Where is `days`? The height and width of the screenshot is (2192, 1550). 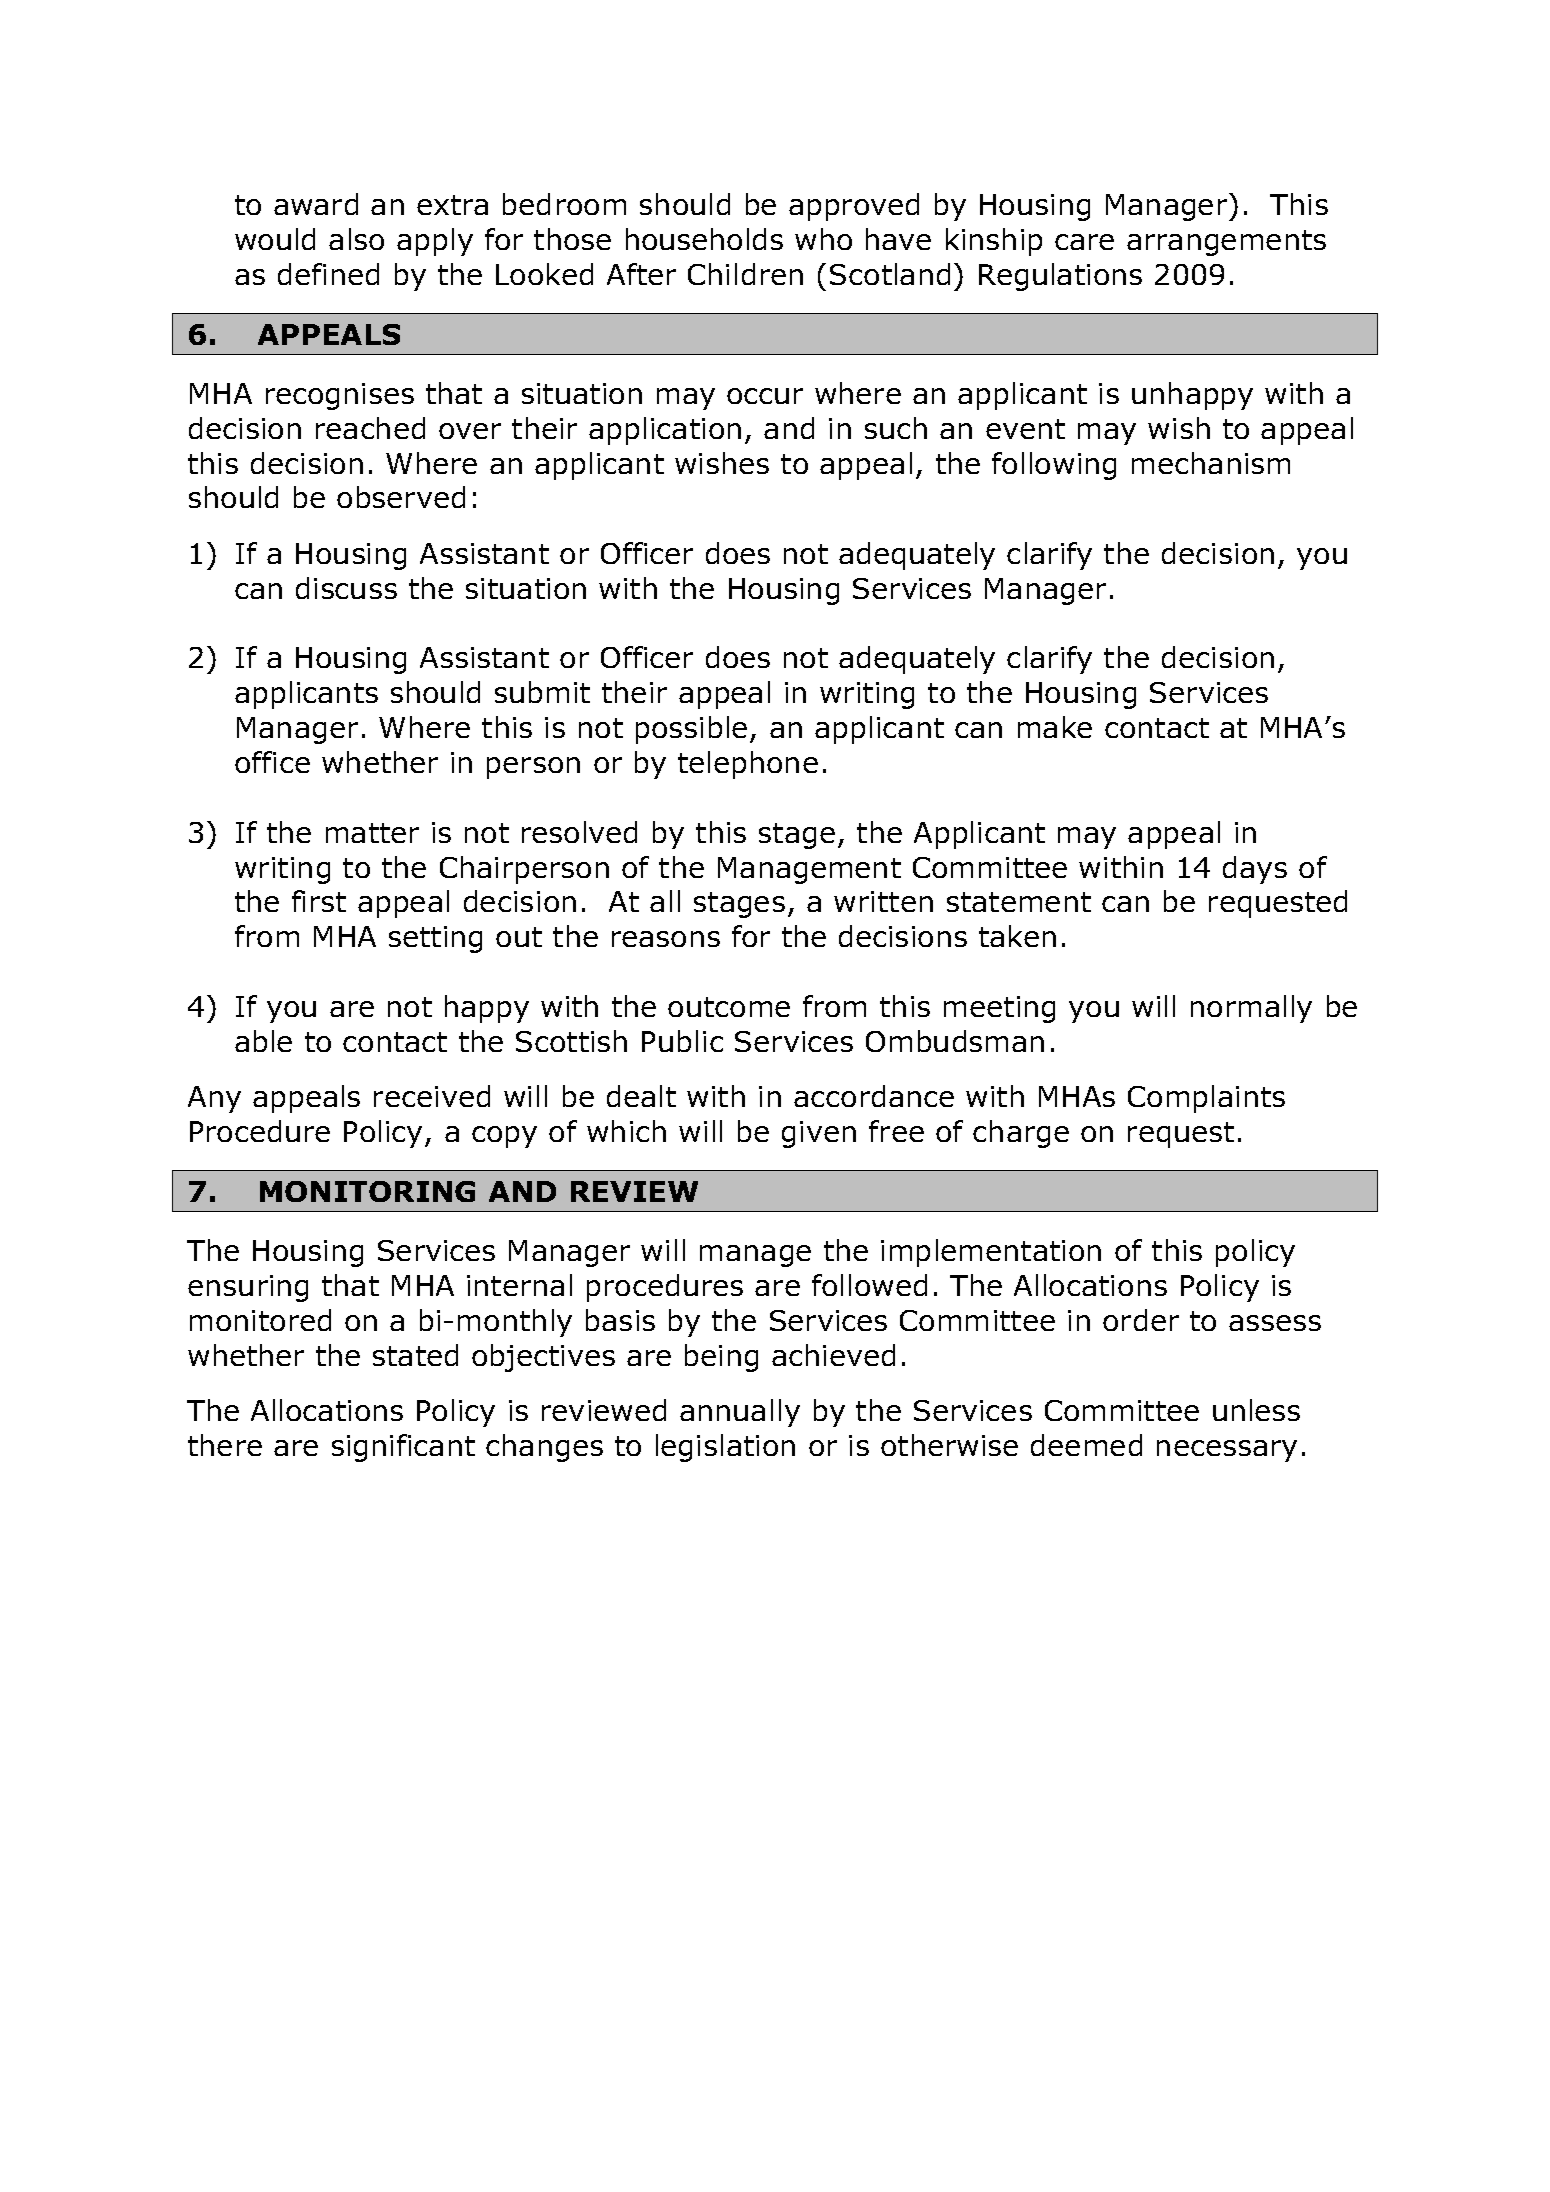
days is located at coordinates (1255, 870).
